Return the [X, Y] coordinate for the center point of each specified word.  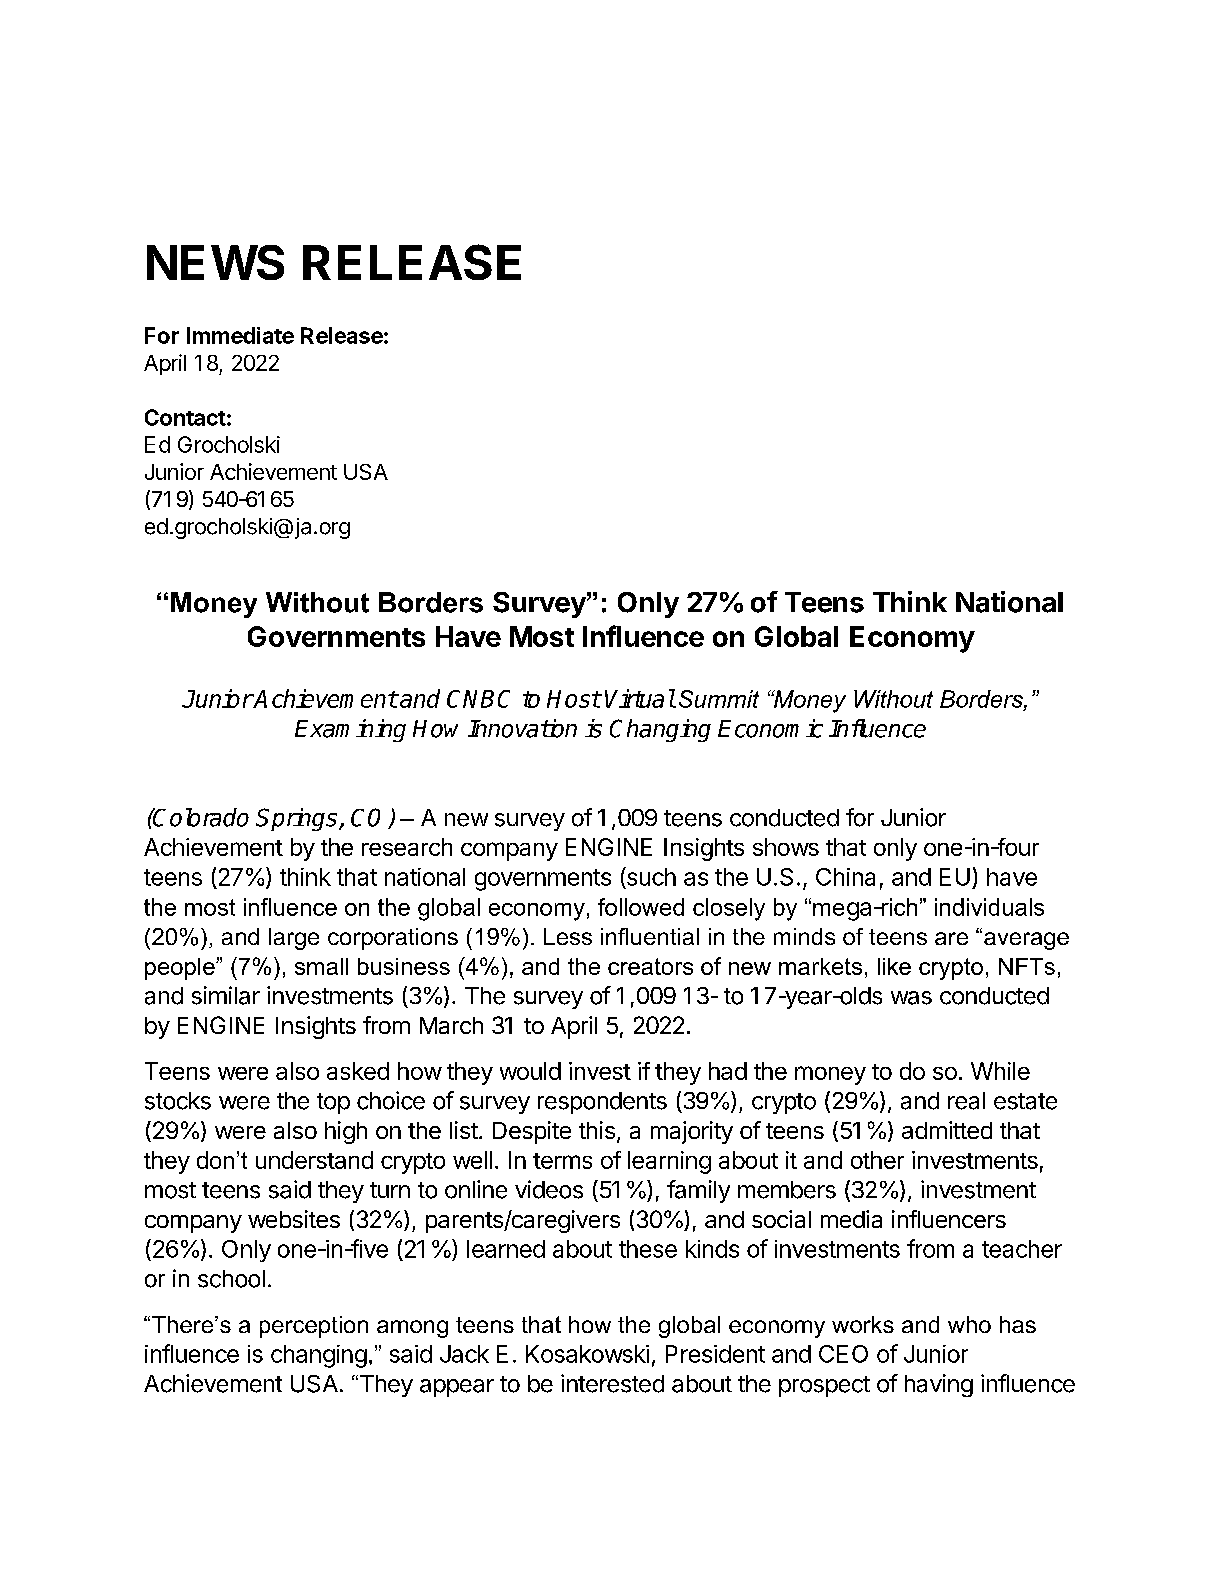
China [845, 877]
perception [314, 1327]
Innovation [522, 728]
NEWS [215, 262]
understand [314, 1160]
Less [568, 936]
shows [786, 847]
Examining [350, 730]
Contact [185, 417]
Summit [719, 699]
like [894, 966]
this [597, 1130]
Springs [298, 819]
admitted [947, 1130]
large [294, 939]
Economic [770, 728]
